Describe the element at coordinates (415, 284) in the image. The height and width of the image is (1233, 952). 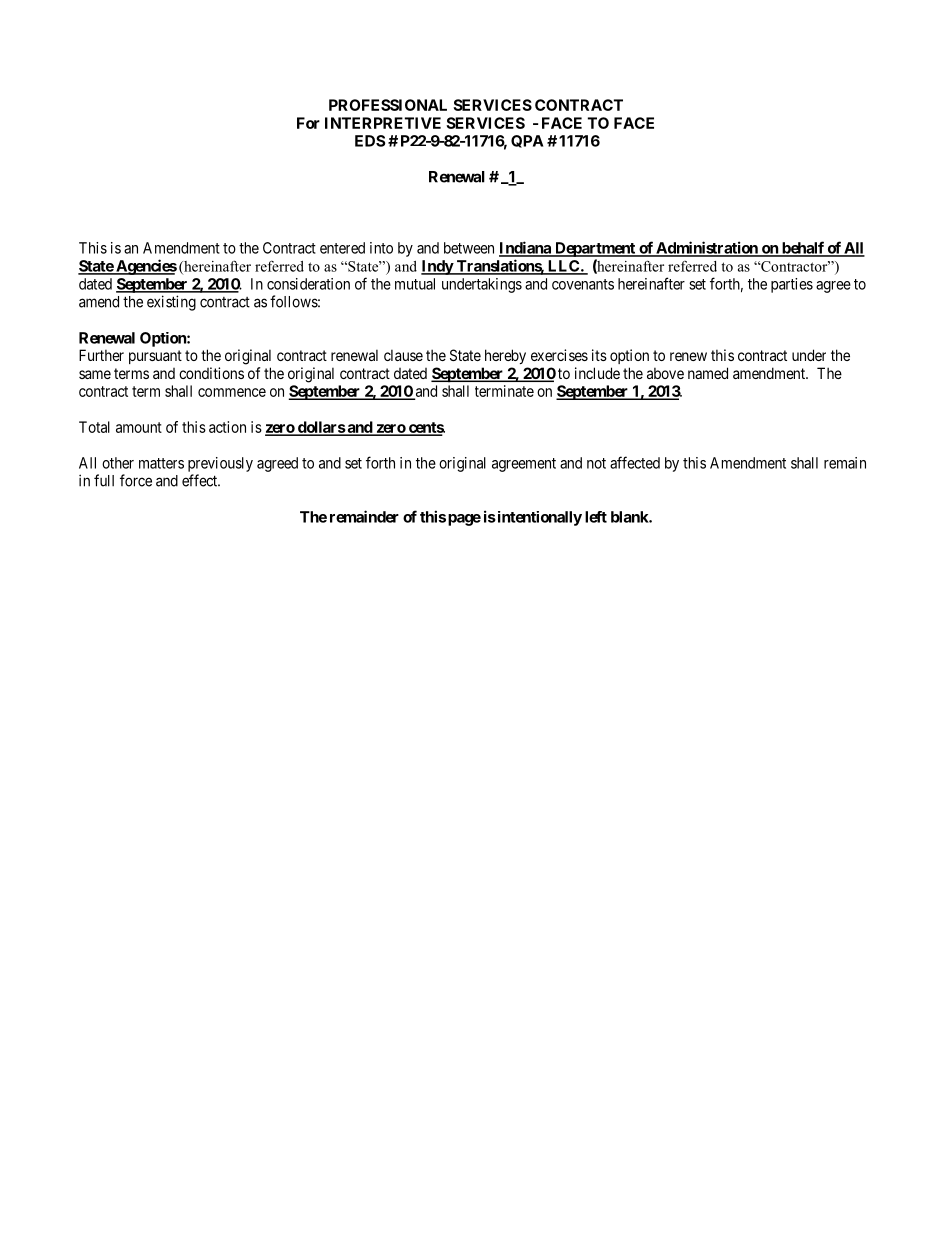
I see `mutual` at that location.
